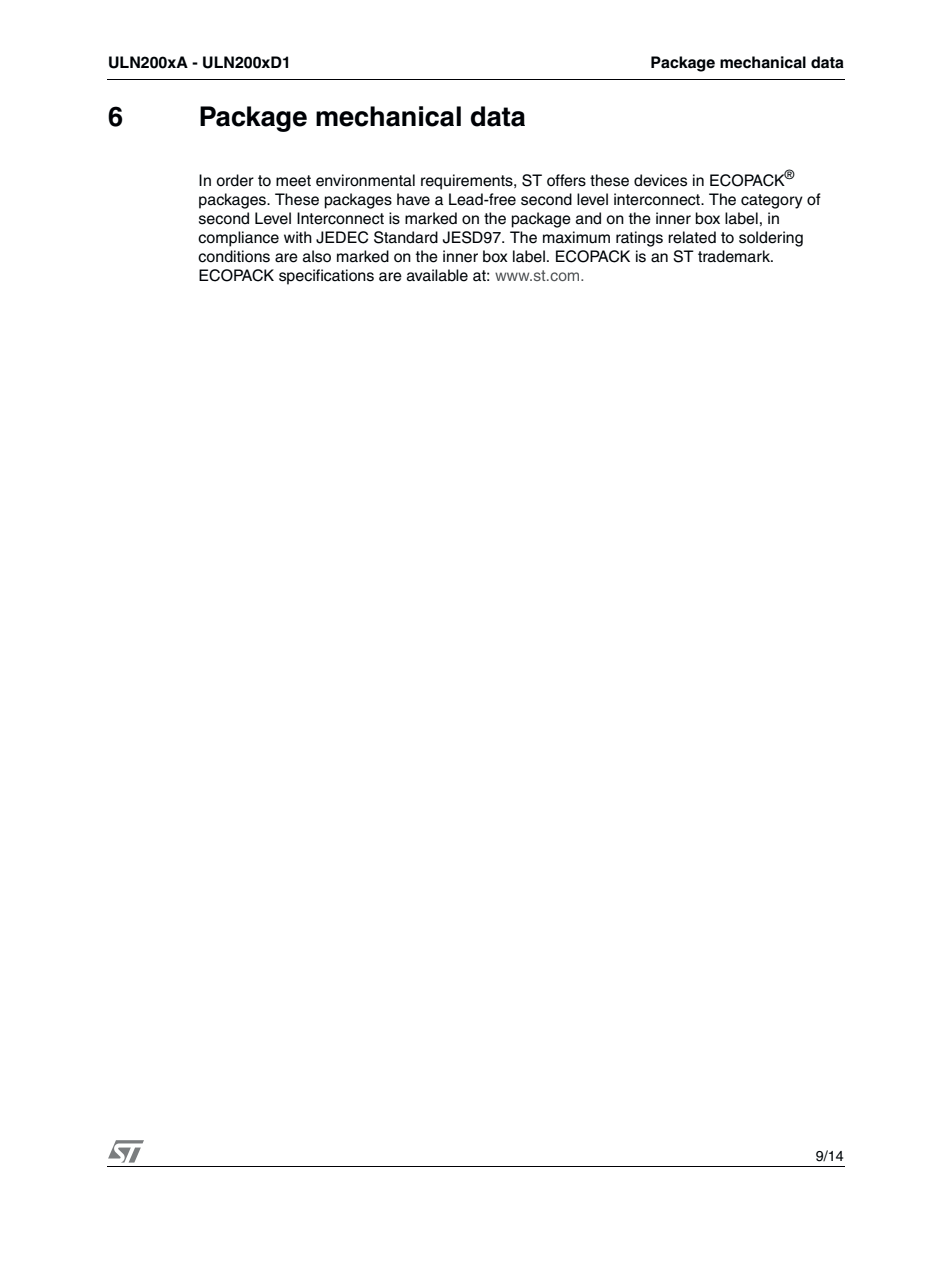 The width and height of the page is (952, 1266). I want to click on ratings, so click(639, 239).
